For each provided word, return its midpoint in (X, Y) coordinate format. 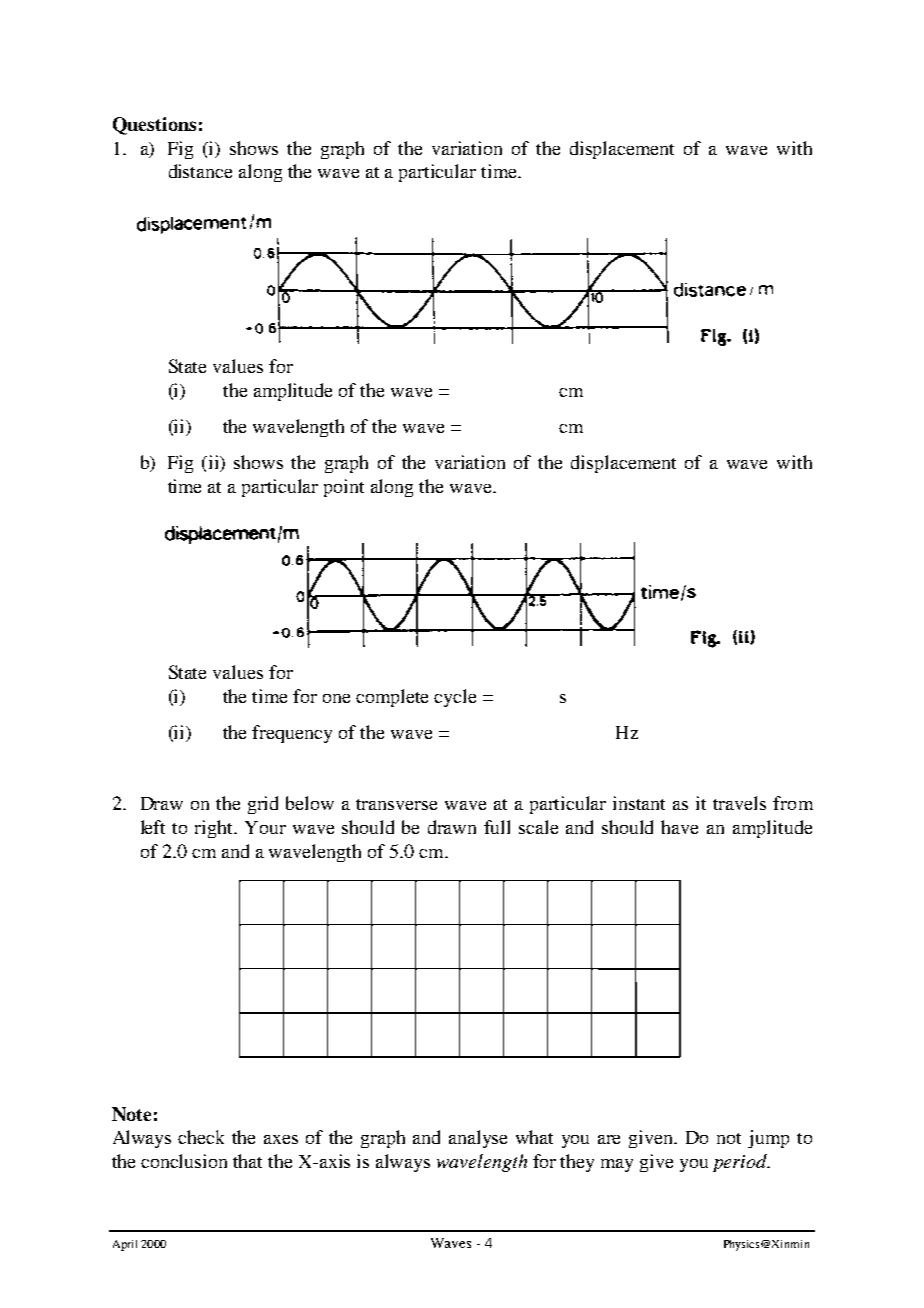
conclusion (184, 1161)
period (741, 1163)
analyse (478, 1139)
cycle (455, 698)
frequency (292, 734)
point (344, 488)
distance (200, 171)
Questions (154, 126)
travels (739, 803)
